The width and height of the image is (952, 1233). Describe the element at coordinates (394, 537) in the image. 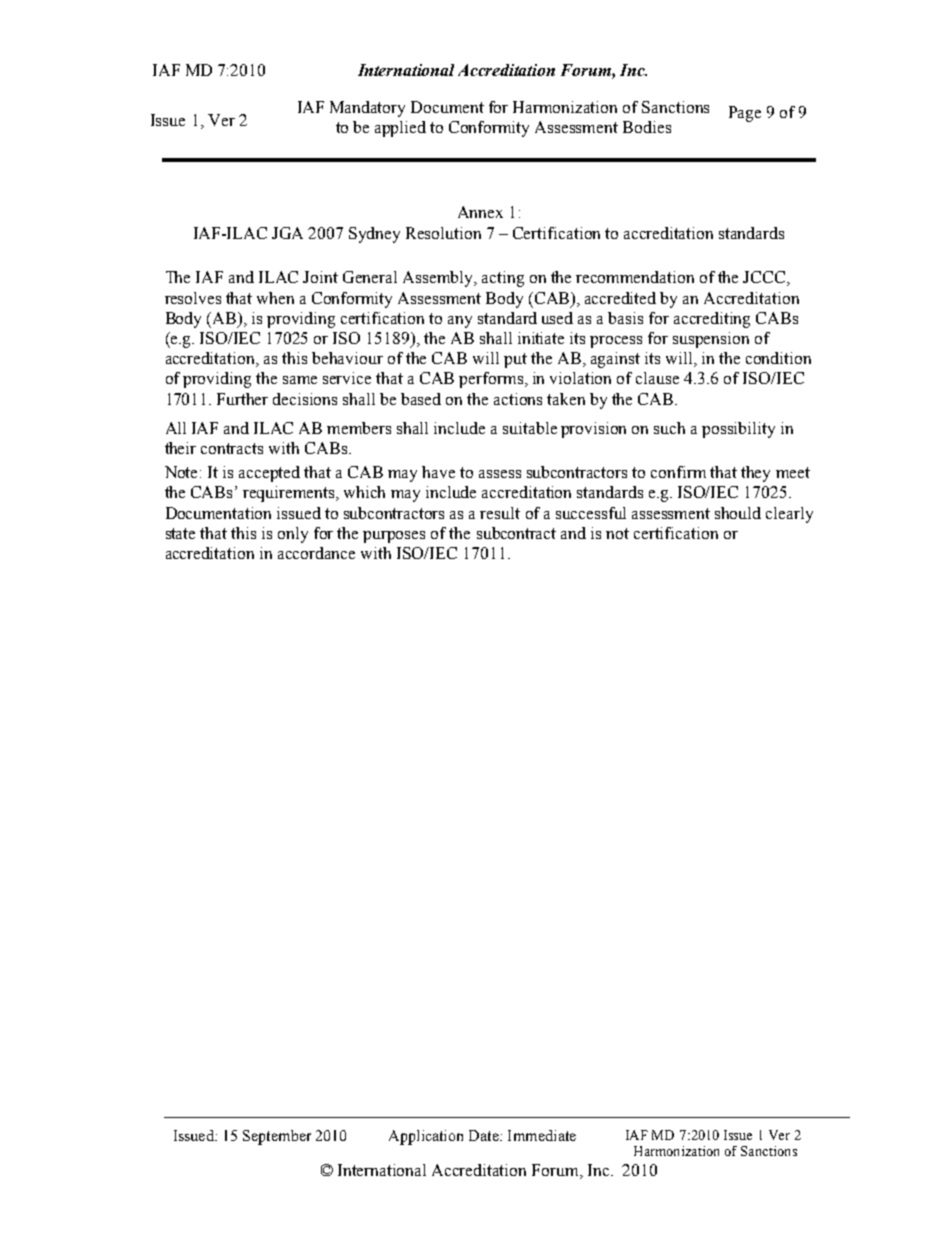

I see `purposes` at that location.
